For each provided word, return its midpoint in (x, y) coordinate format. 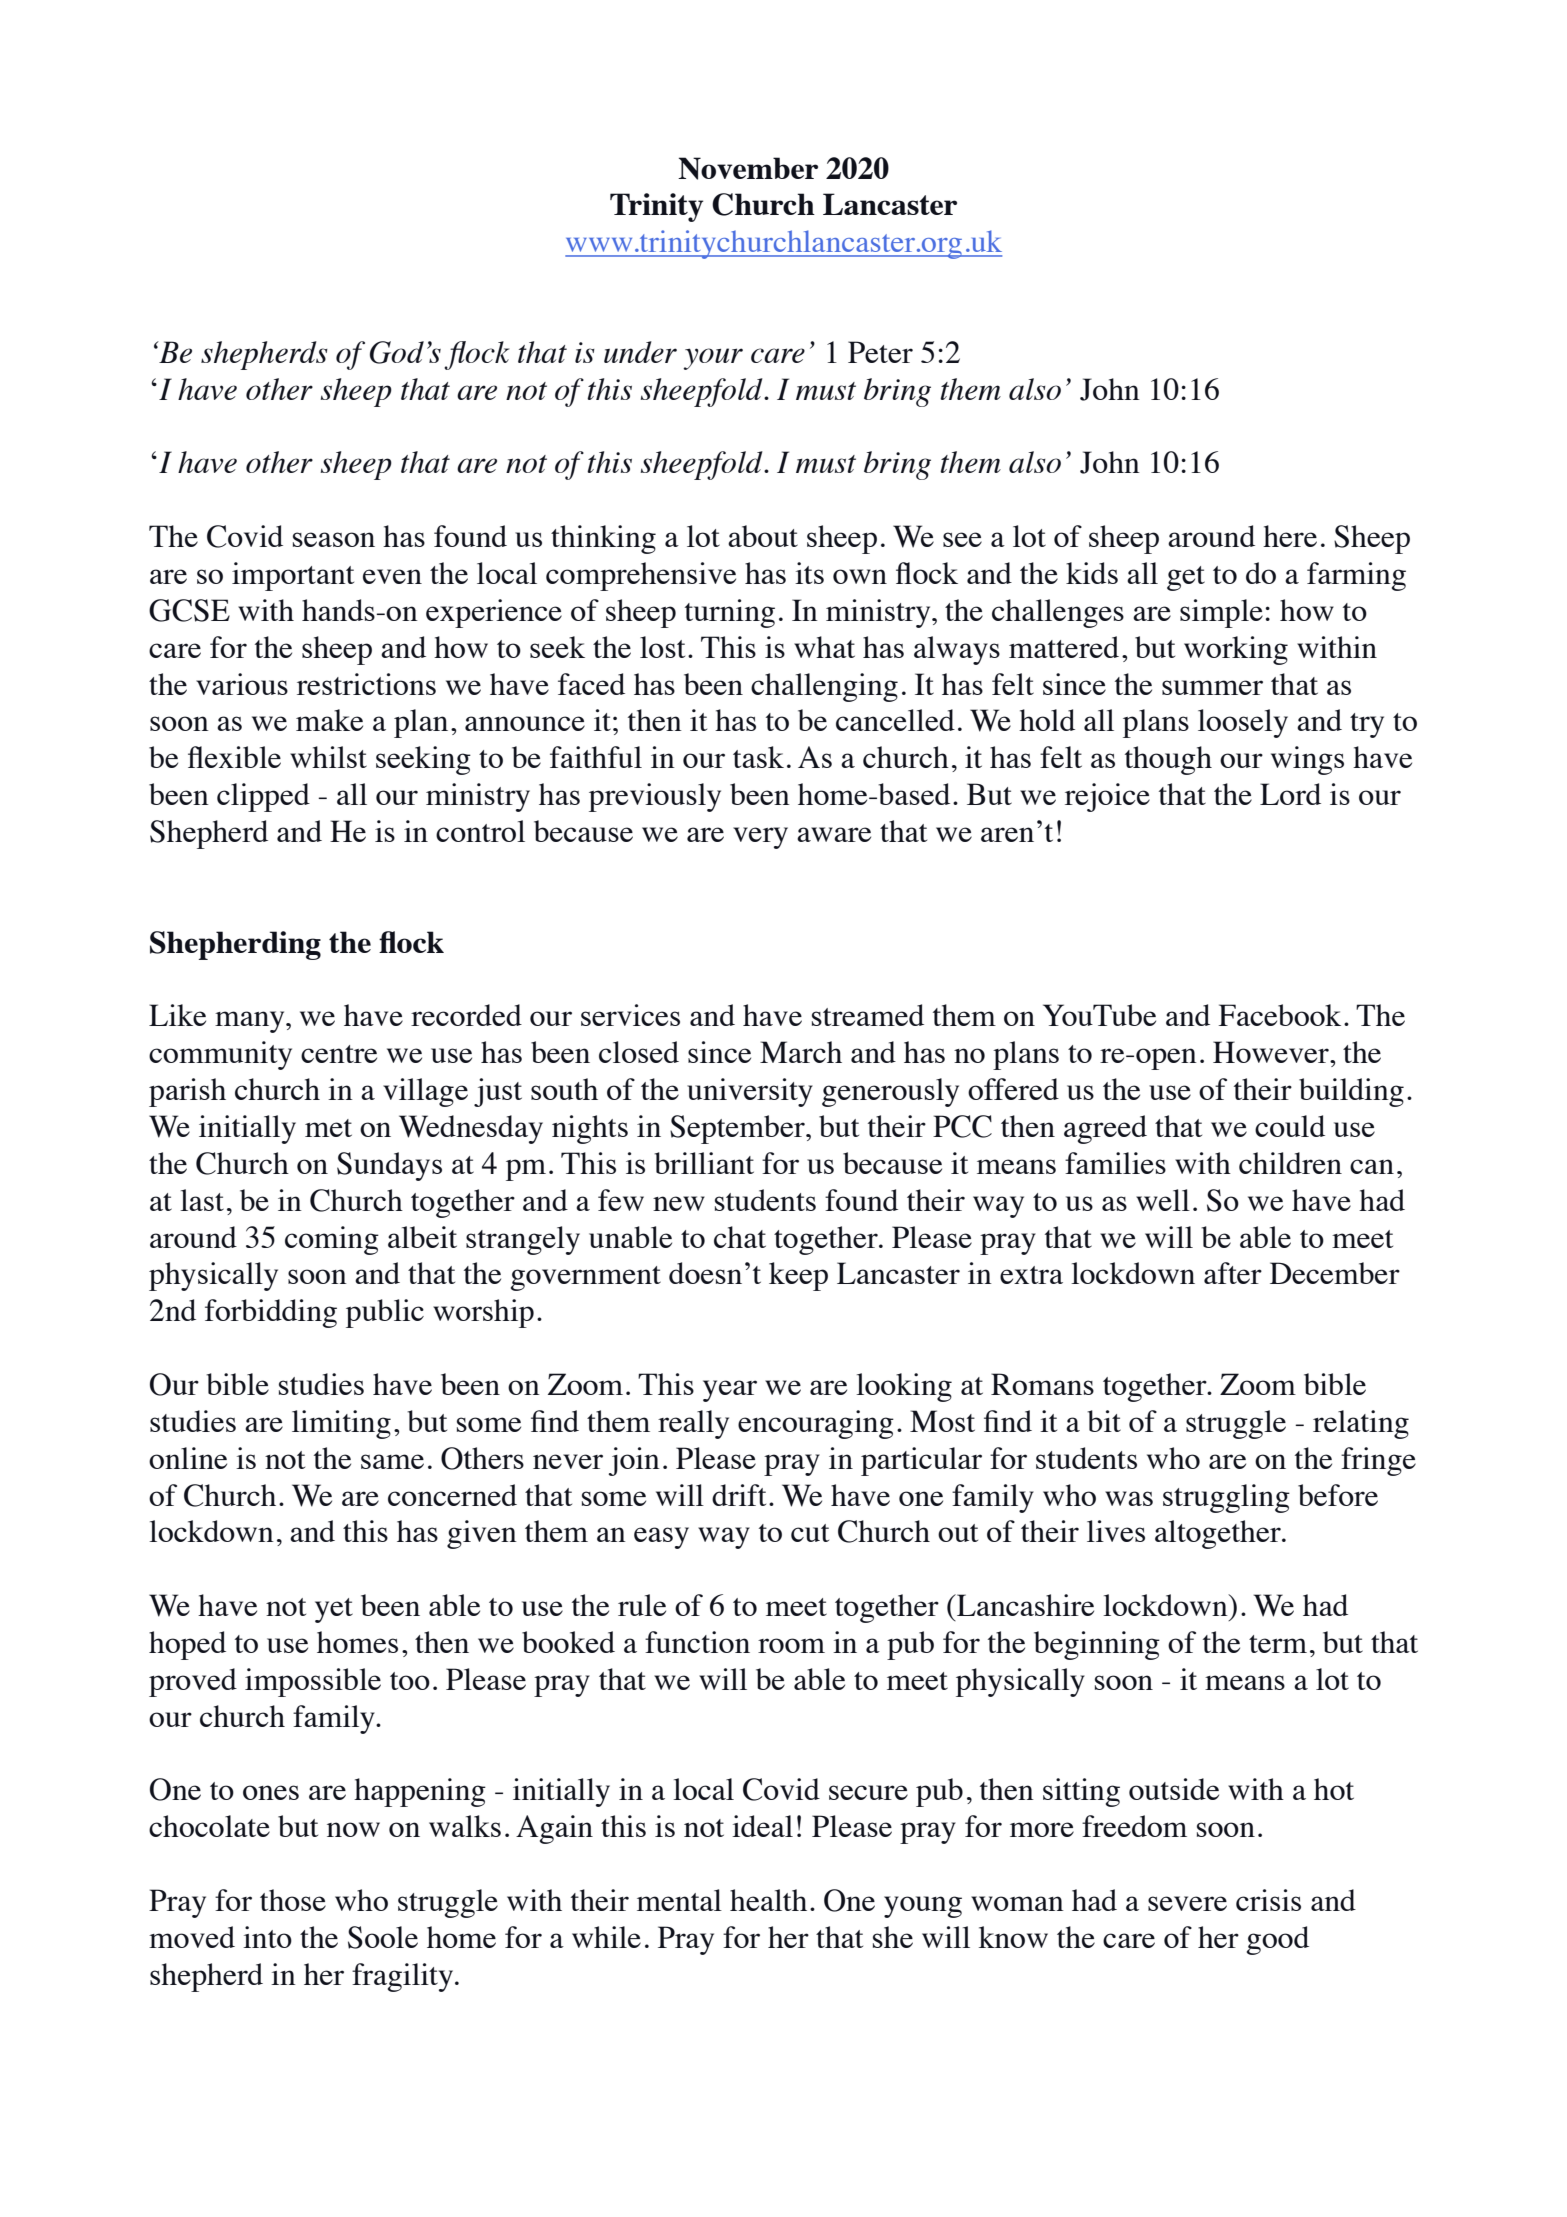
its (809, 573)
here (1290, 536)
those (293, 1900)
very (760, 838)
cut (810, 1533)
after (1233, 1273)
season (334, 539)
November (748, 168)
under (640, 352)
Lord (1290, 794)
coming (332, 1240)
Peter (880, 352)
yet (334, 1610)
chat (740, 1237)
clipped (263, 797)
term (1278, 1644)
